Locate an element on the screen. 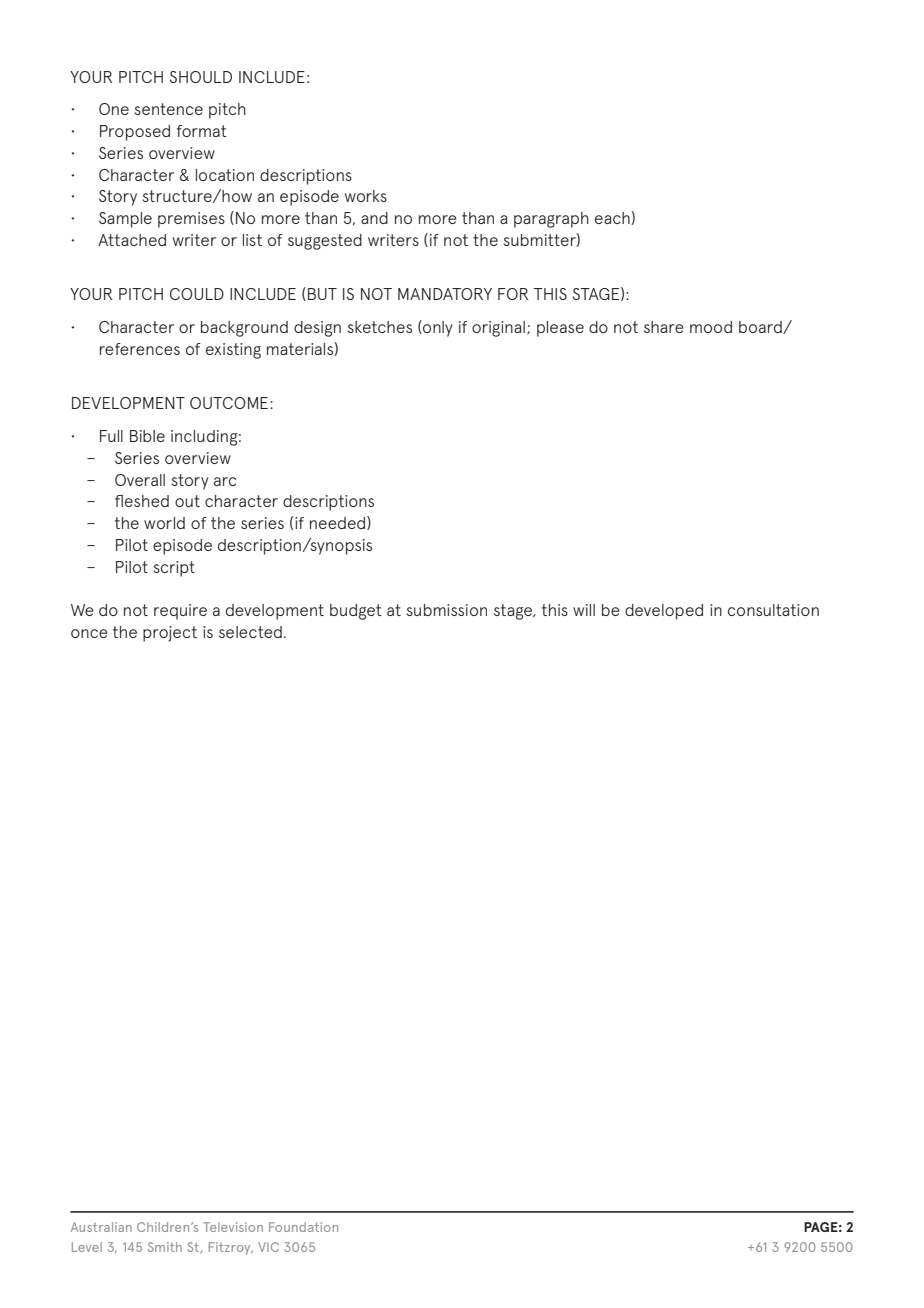 This screenshot has width=924, height=1308. needed is located at coordinates (339, 523).
